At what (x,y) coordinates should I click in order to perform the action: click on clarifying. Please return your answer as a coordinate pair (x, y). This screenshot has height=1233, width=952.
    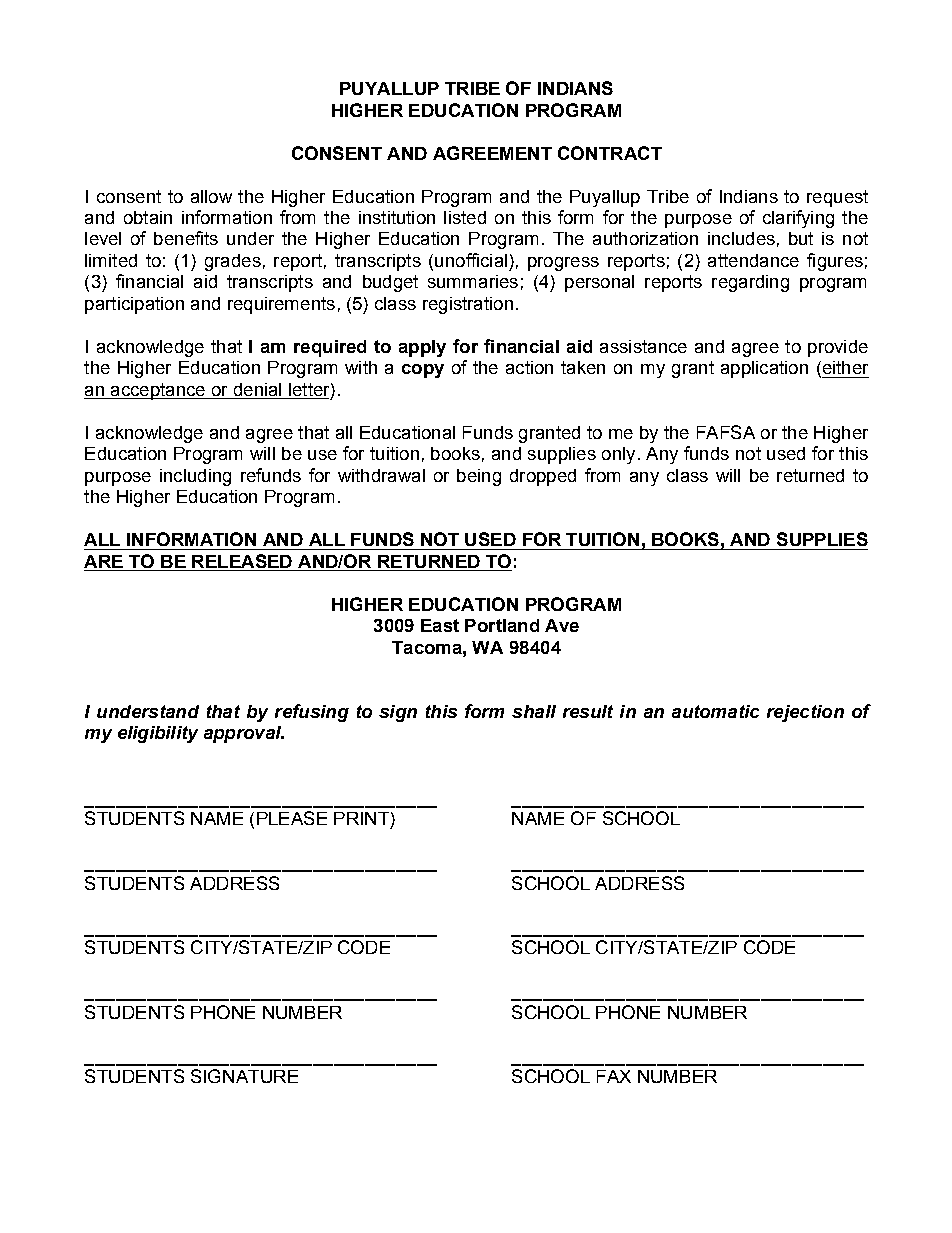
    Looking at the image, I should click on (798, 219).
